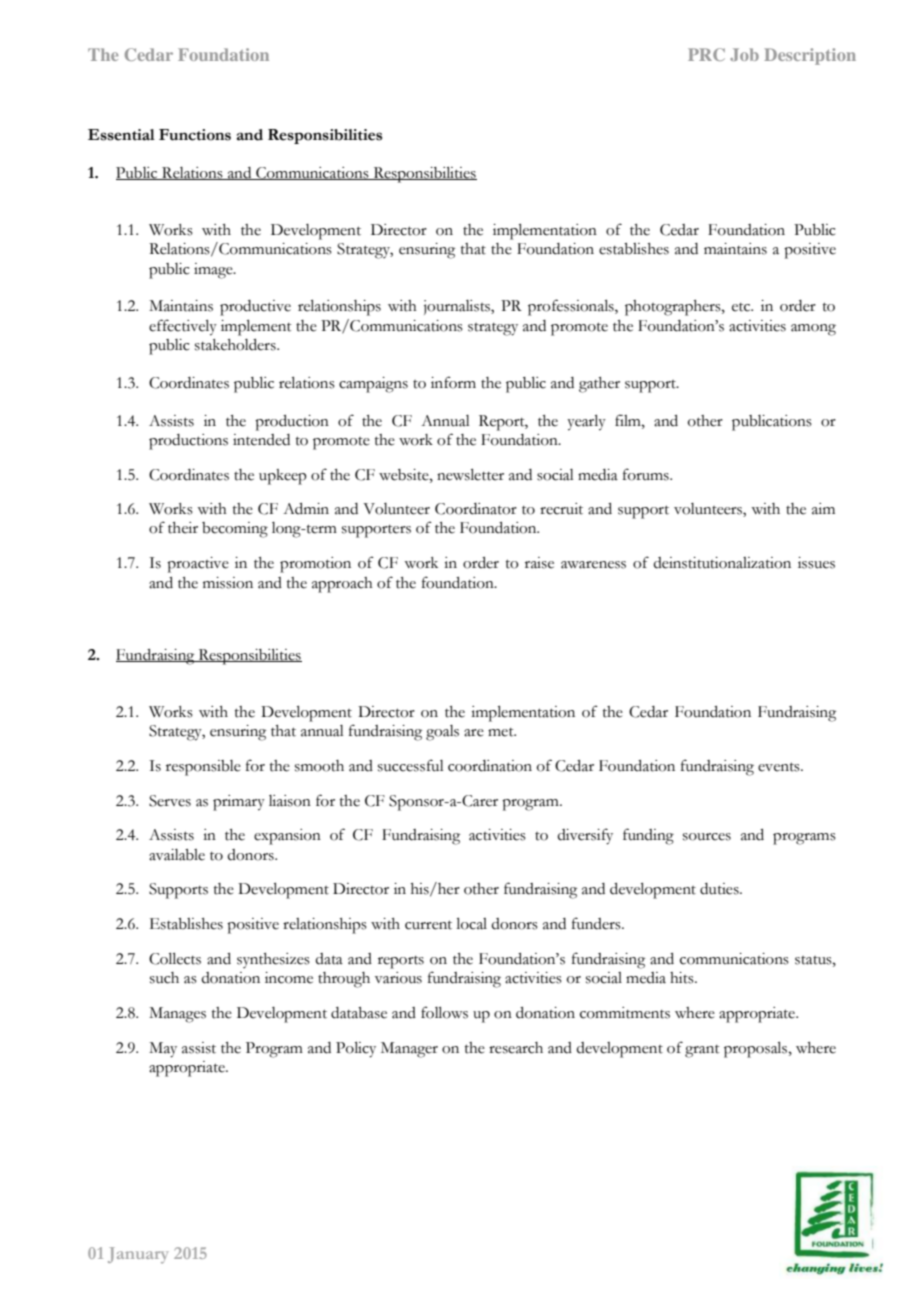 The image size is (924, 1308). What do you see at coordinates (228, 583) in the screenshot?
I see `mission` at bounding box center [228, 583].
